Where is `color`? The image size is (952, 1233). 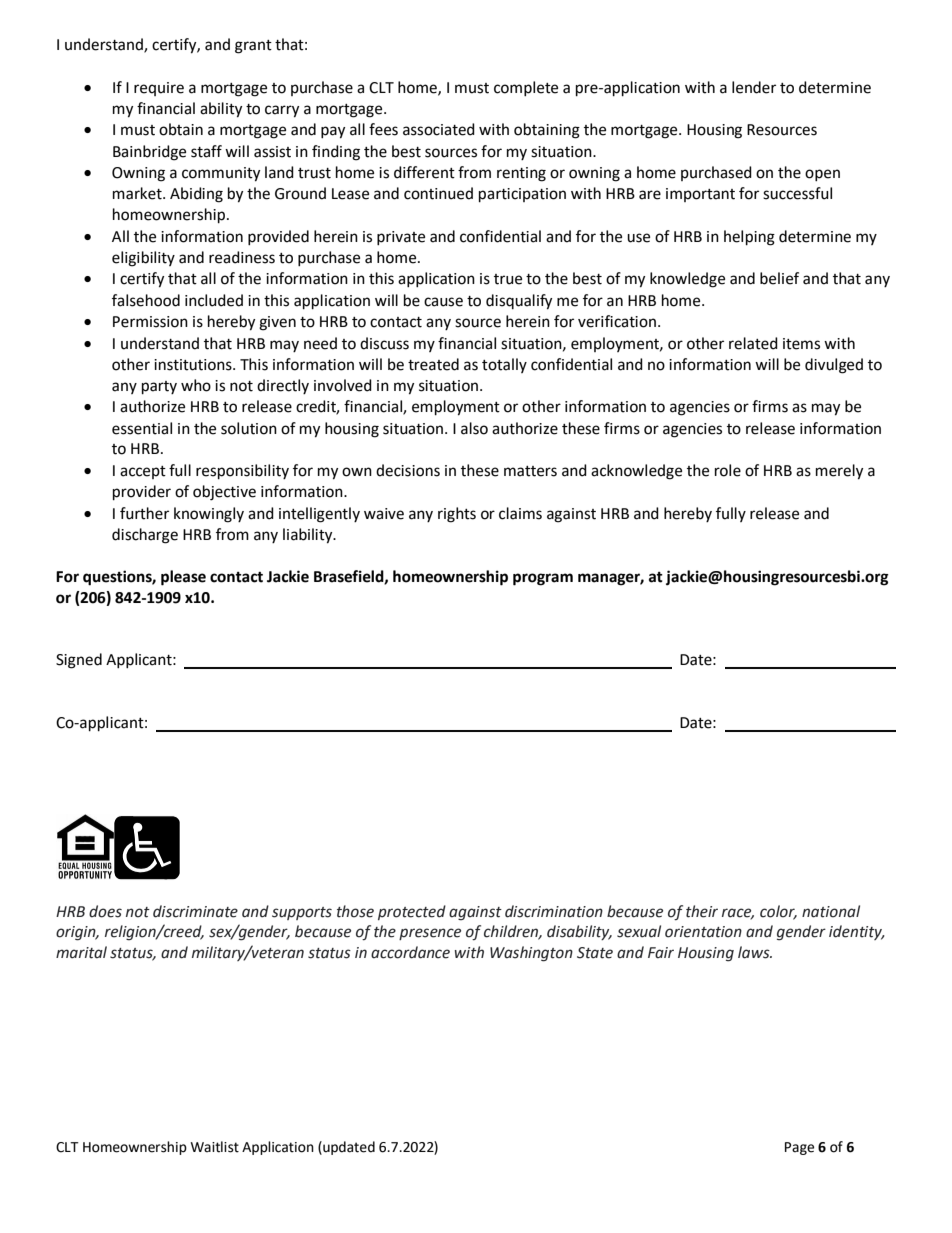
color is located at coordinates (778, 912).
